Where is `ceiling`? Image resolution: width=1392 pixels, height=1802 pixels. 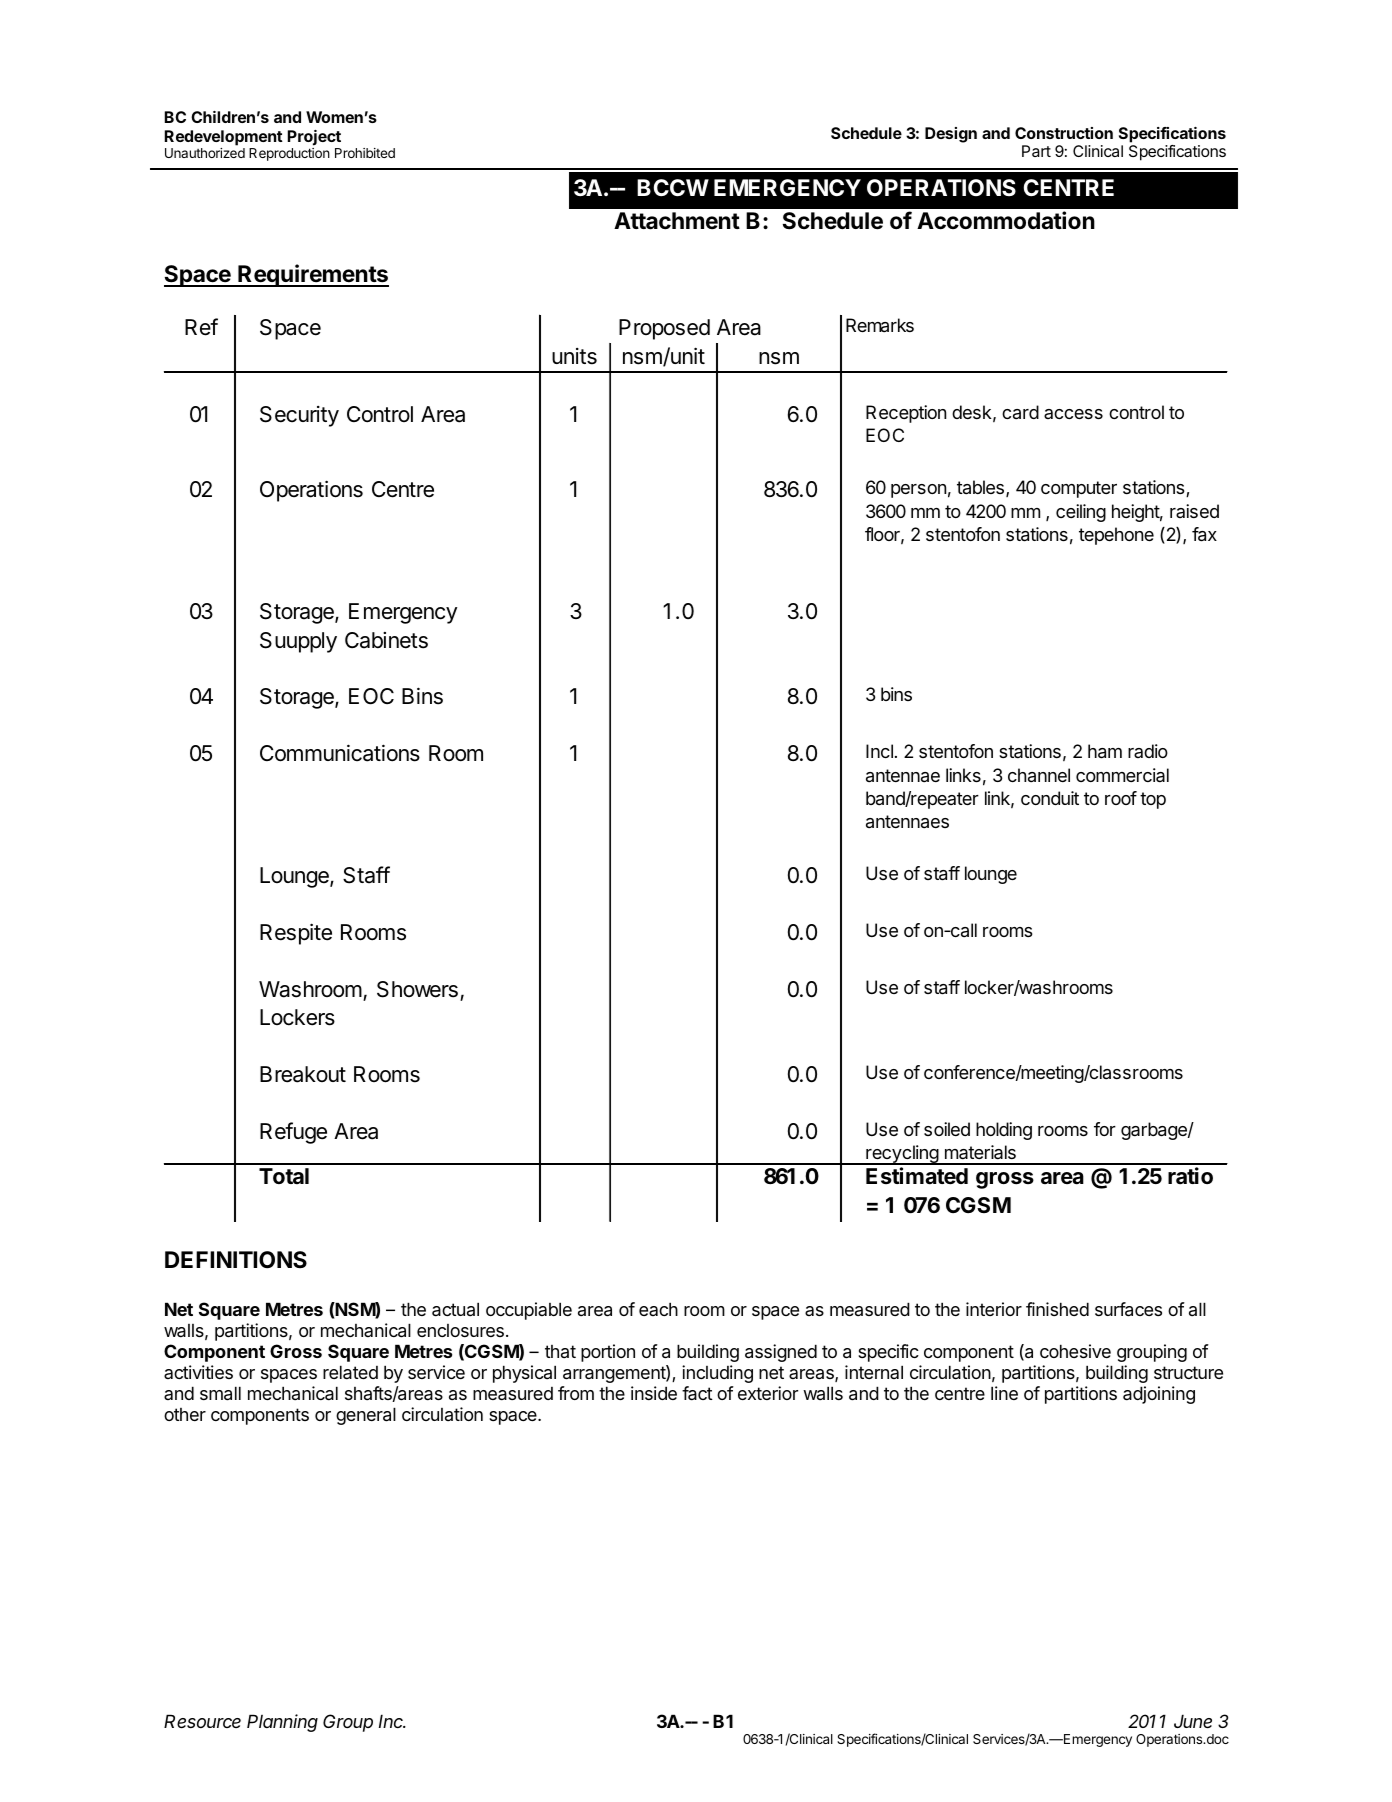 ceiling is located at coordinates (1081, 513).
